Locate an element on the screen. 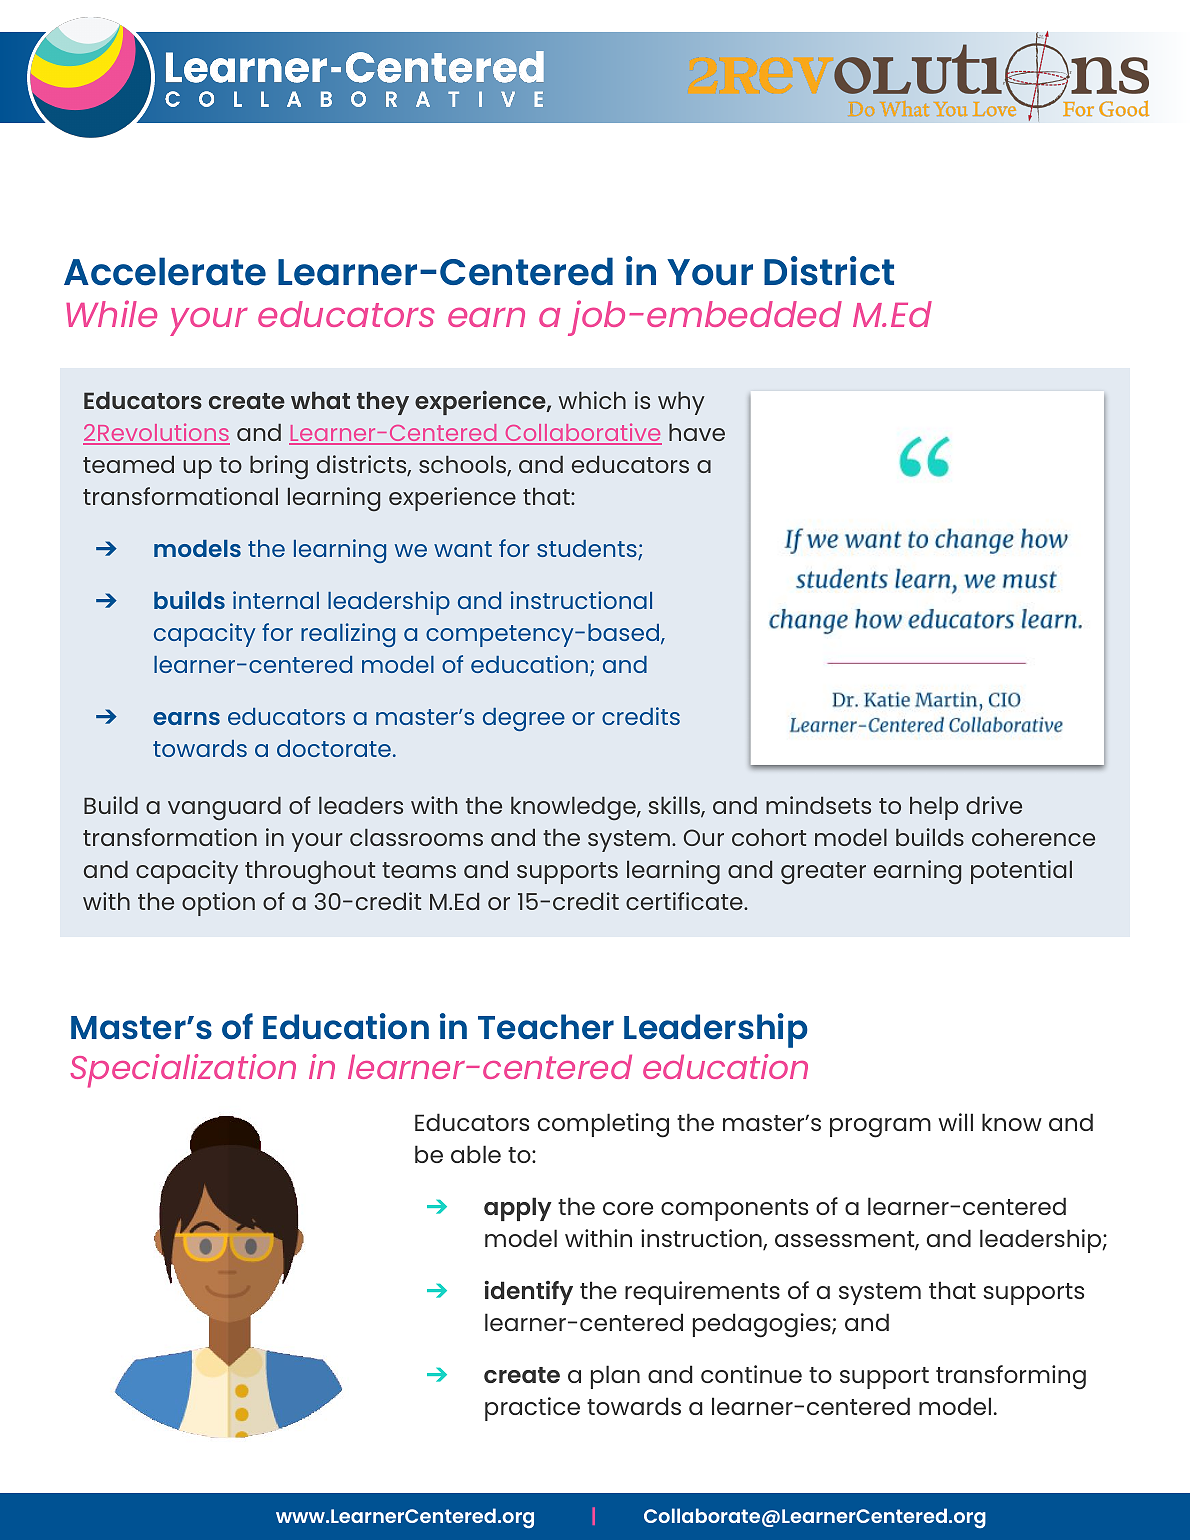  have is located at coordinates (697, 432).
